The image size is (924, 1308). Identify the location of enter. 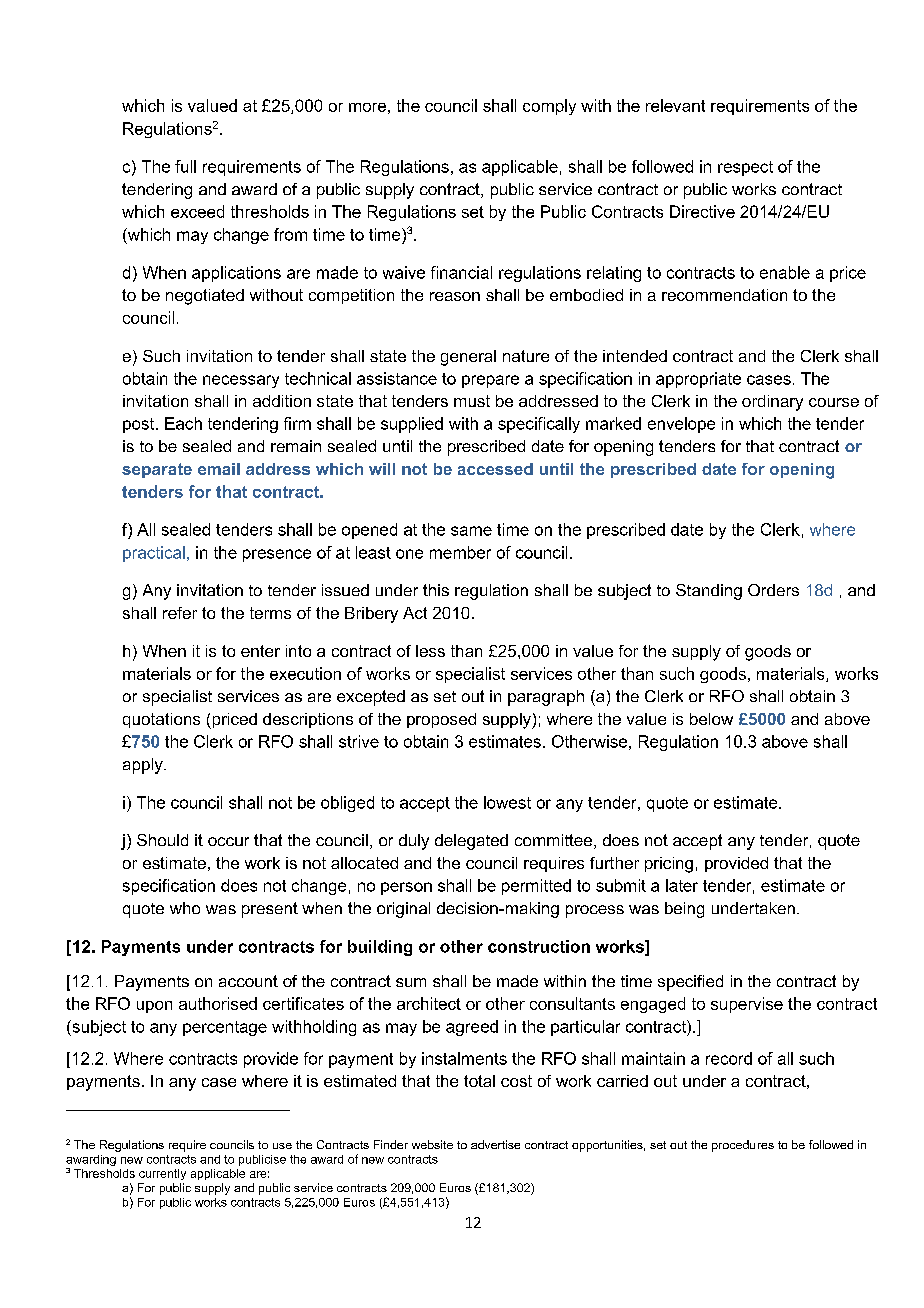
(260, 651).
